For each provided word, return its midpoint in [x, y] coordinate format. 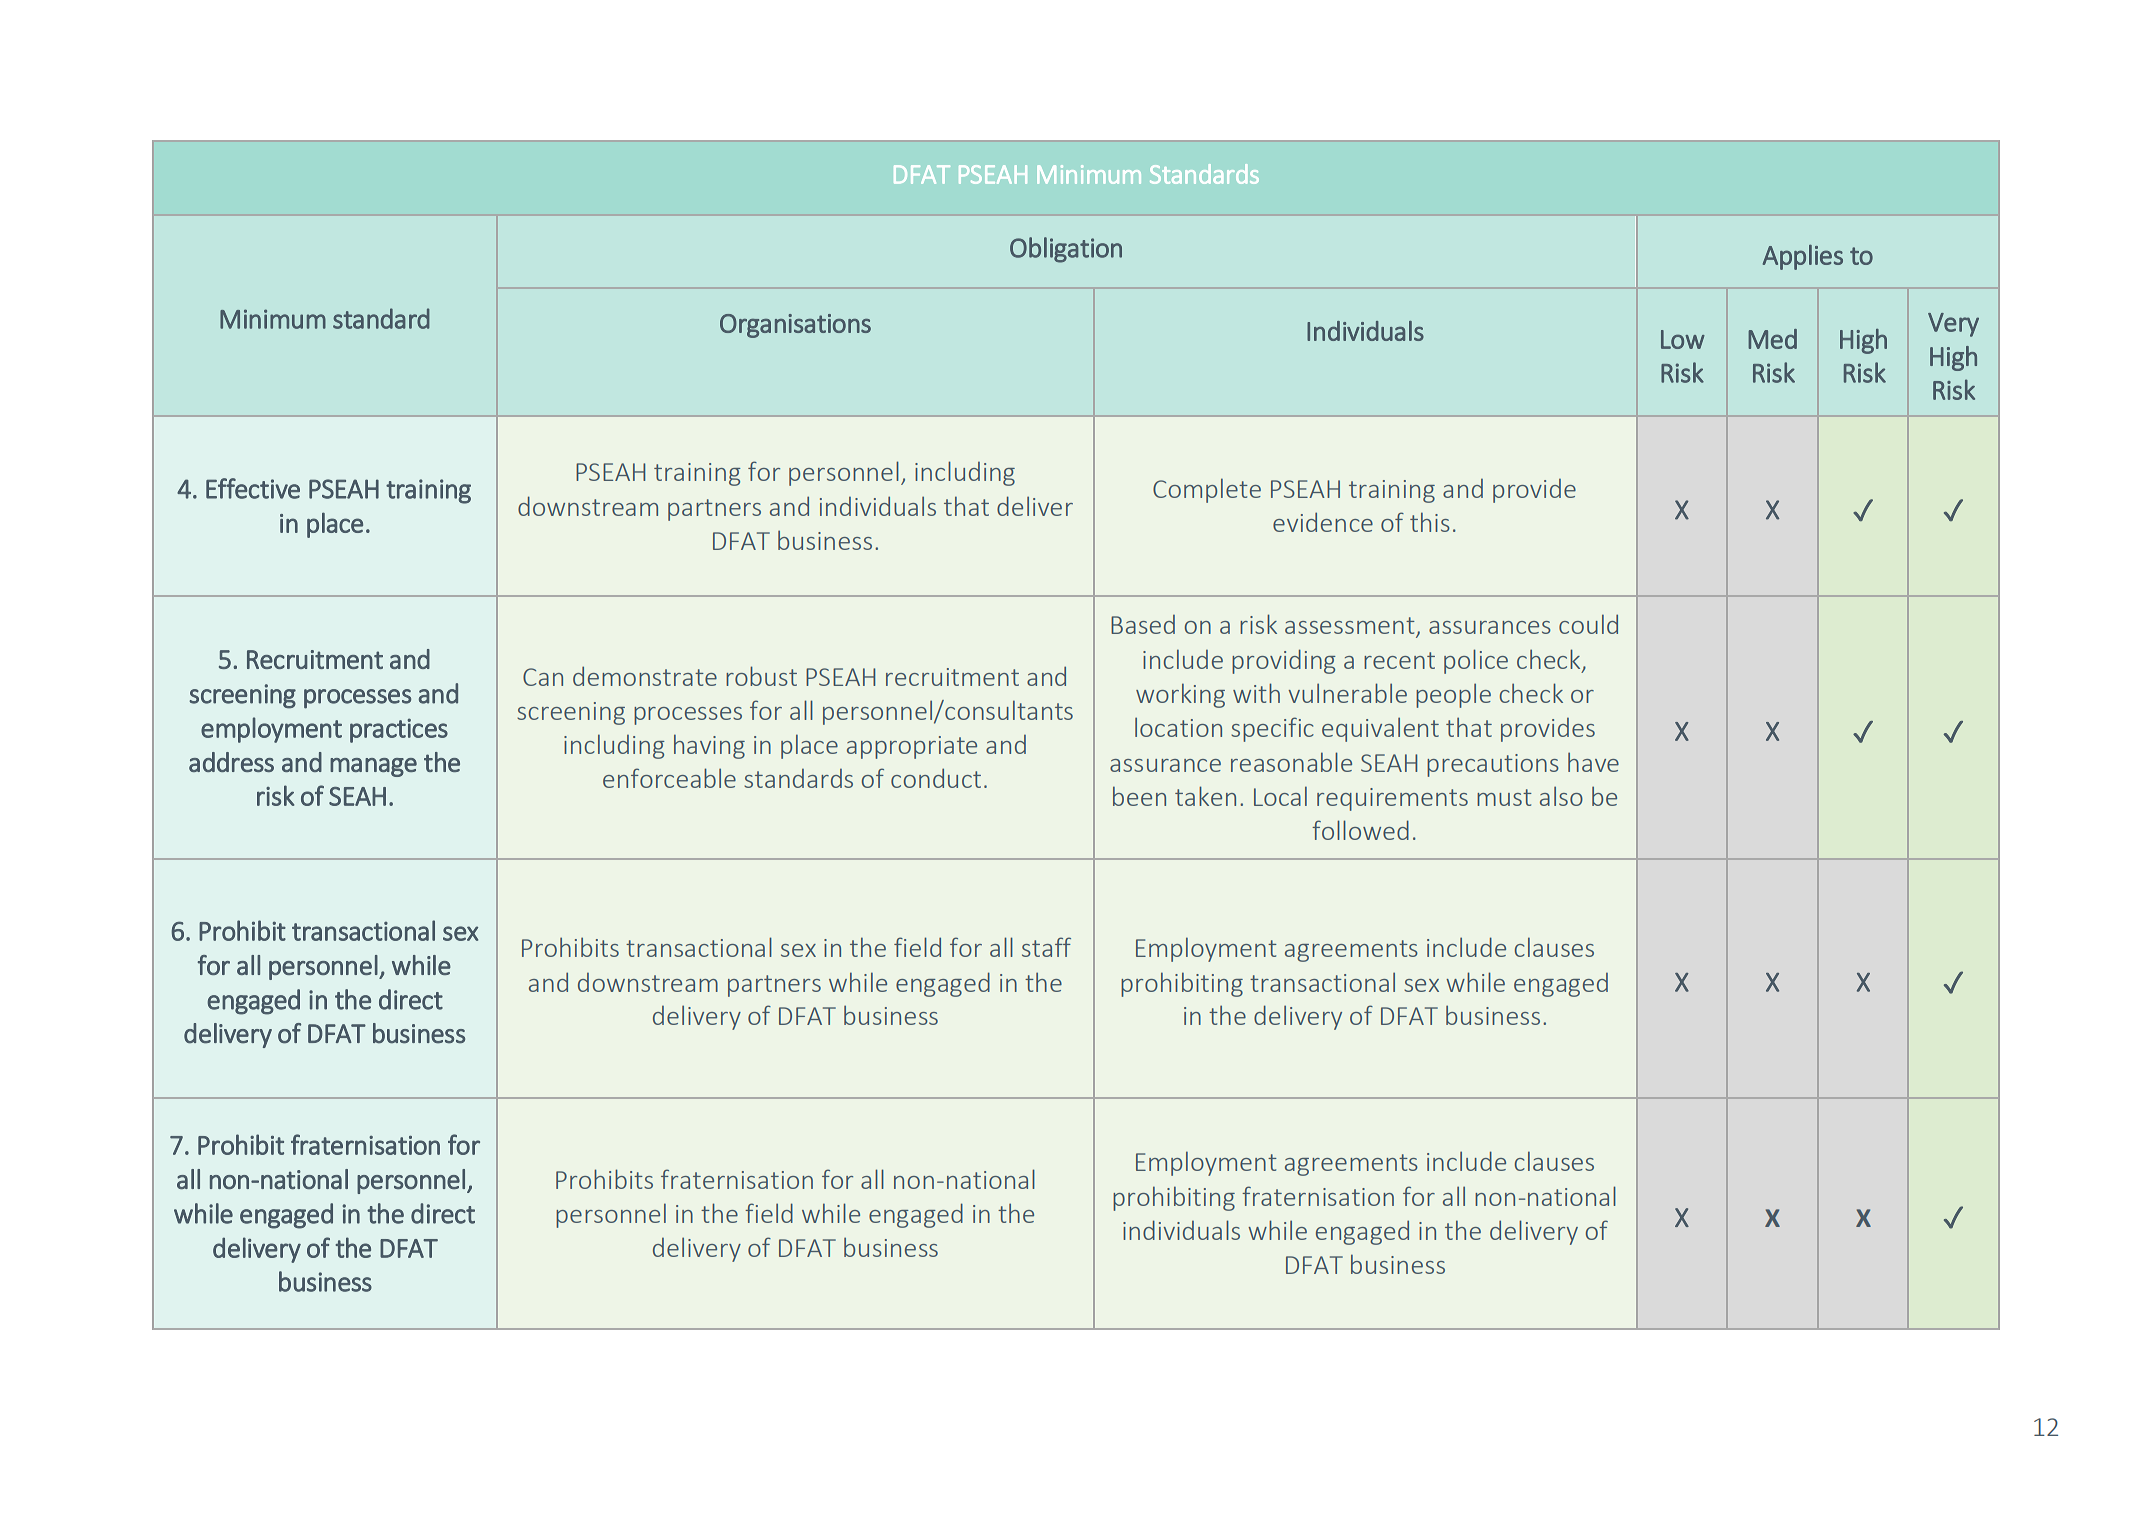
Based [1143, 624]
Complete [1207, 490]
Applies [1803, 257]
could [1588, 624]
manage [373, 767]
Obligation [1066, 250]
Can [543, 677]
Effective [253, 488]
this [1430, 522]
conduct [936, 778]
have [1593, 762]
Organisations [795, 326]
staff [1046, 947]
